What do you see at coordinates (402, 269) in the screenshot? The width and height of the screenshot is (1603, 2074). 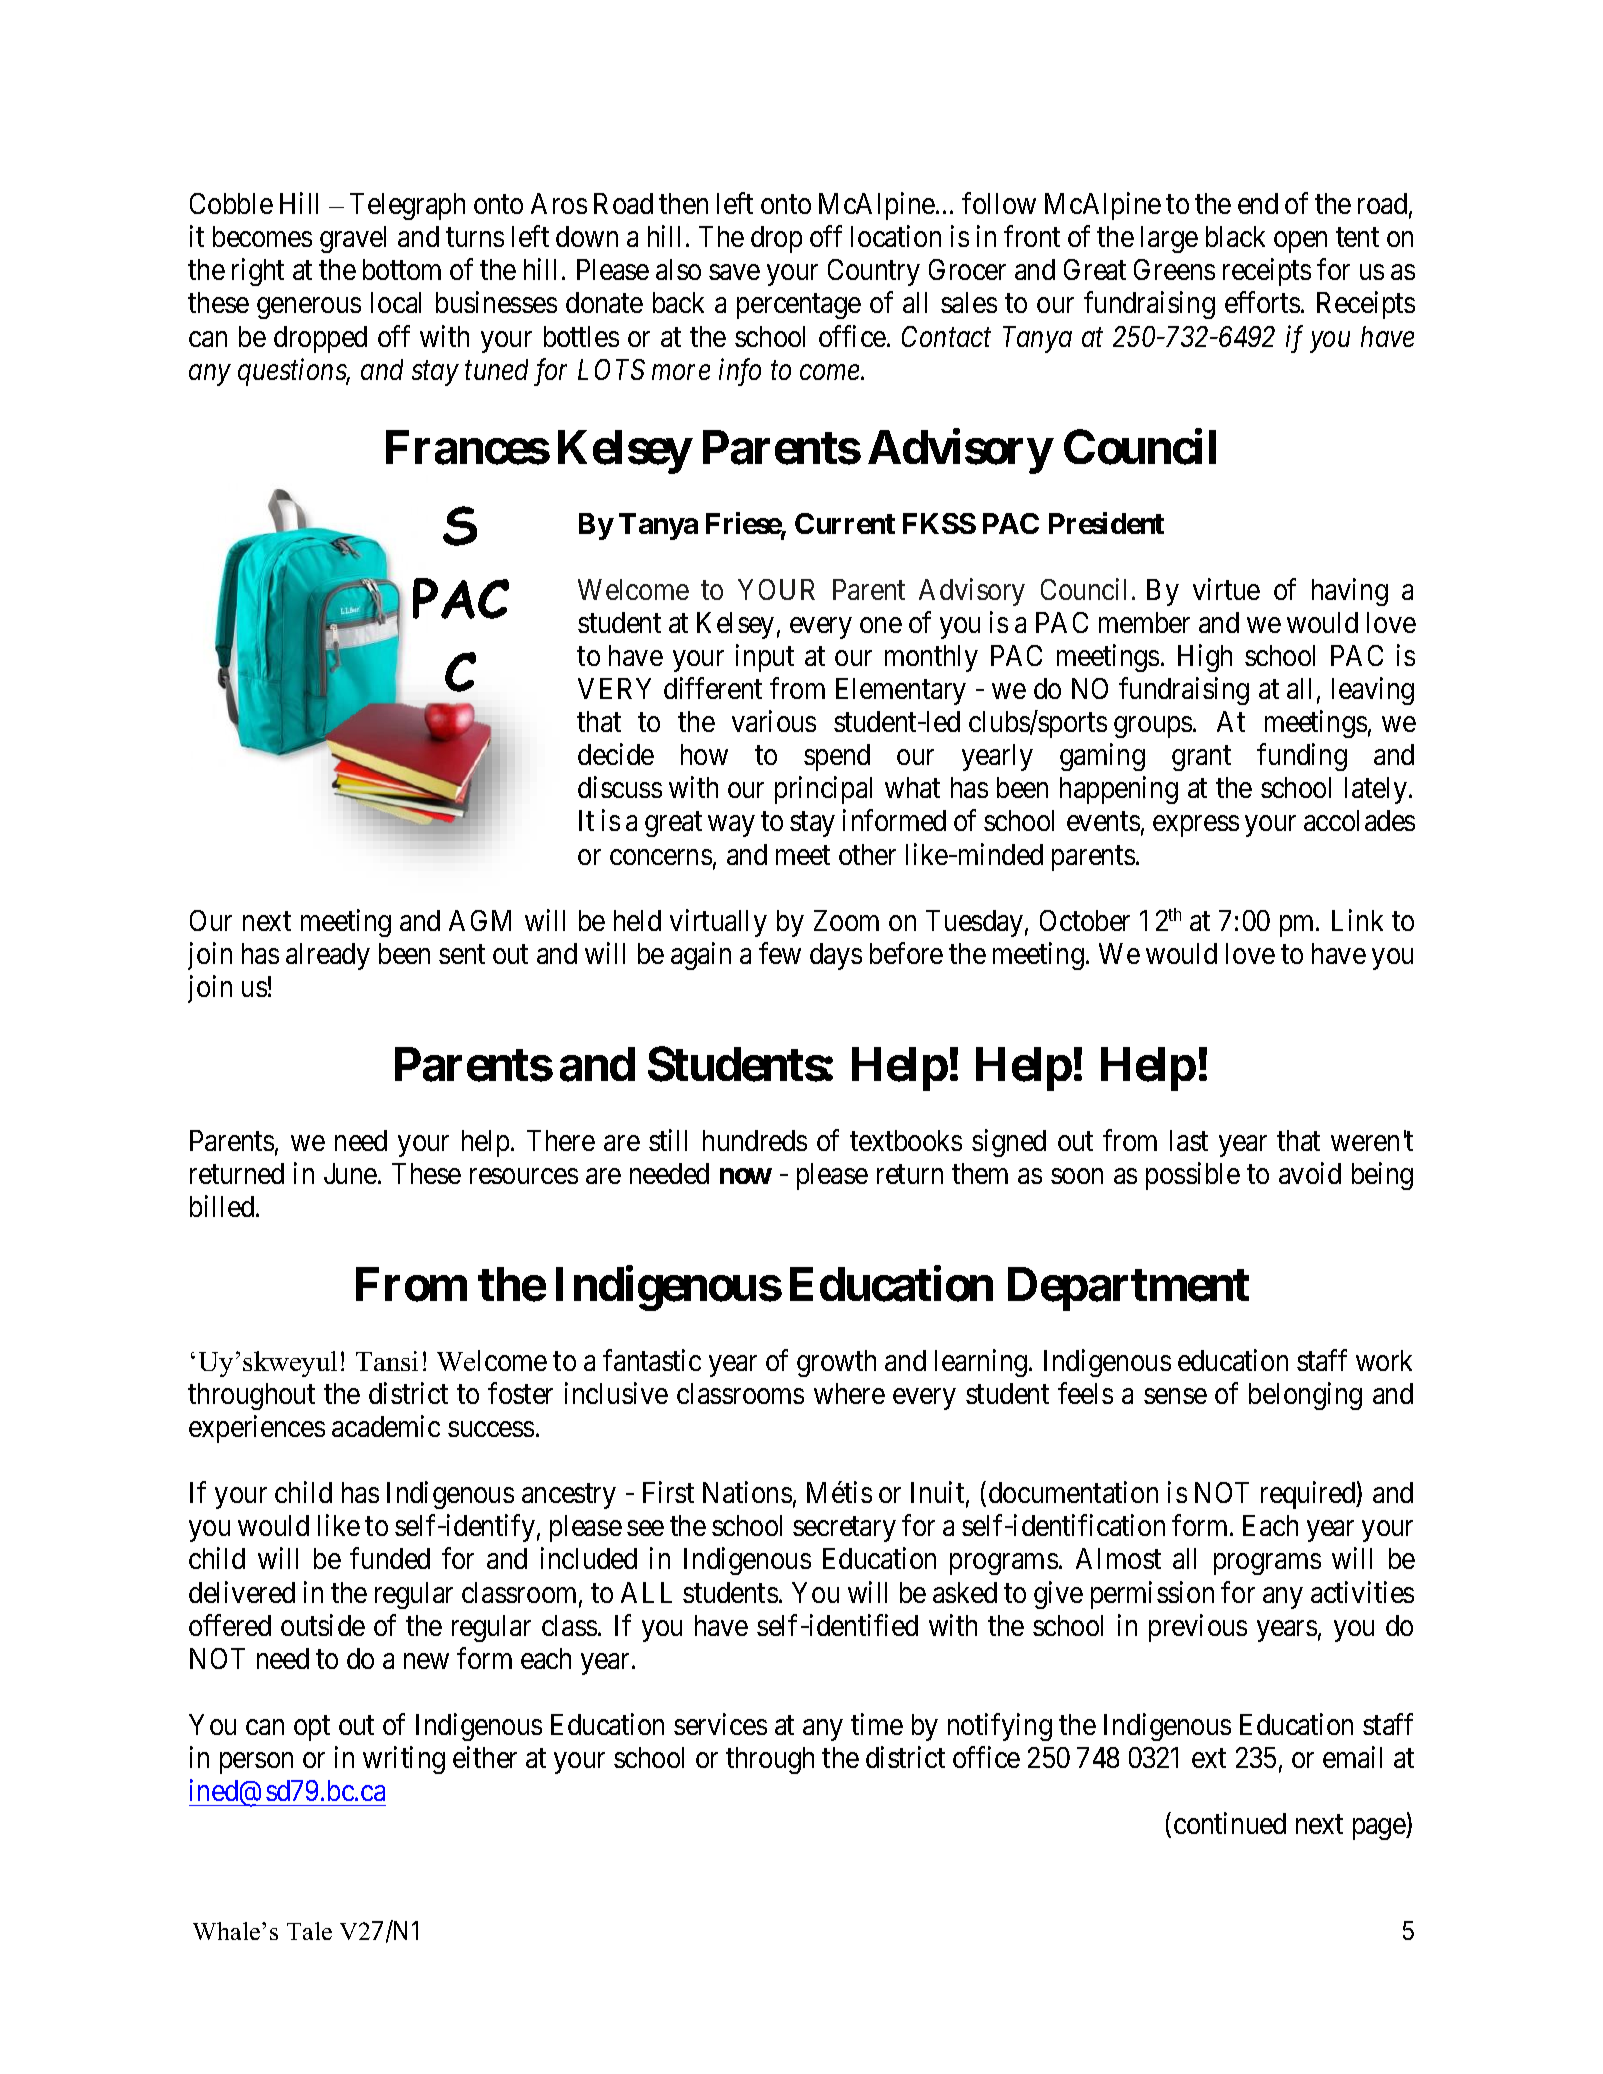 I see `bottom` at bounding box center [402, 269].
